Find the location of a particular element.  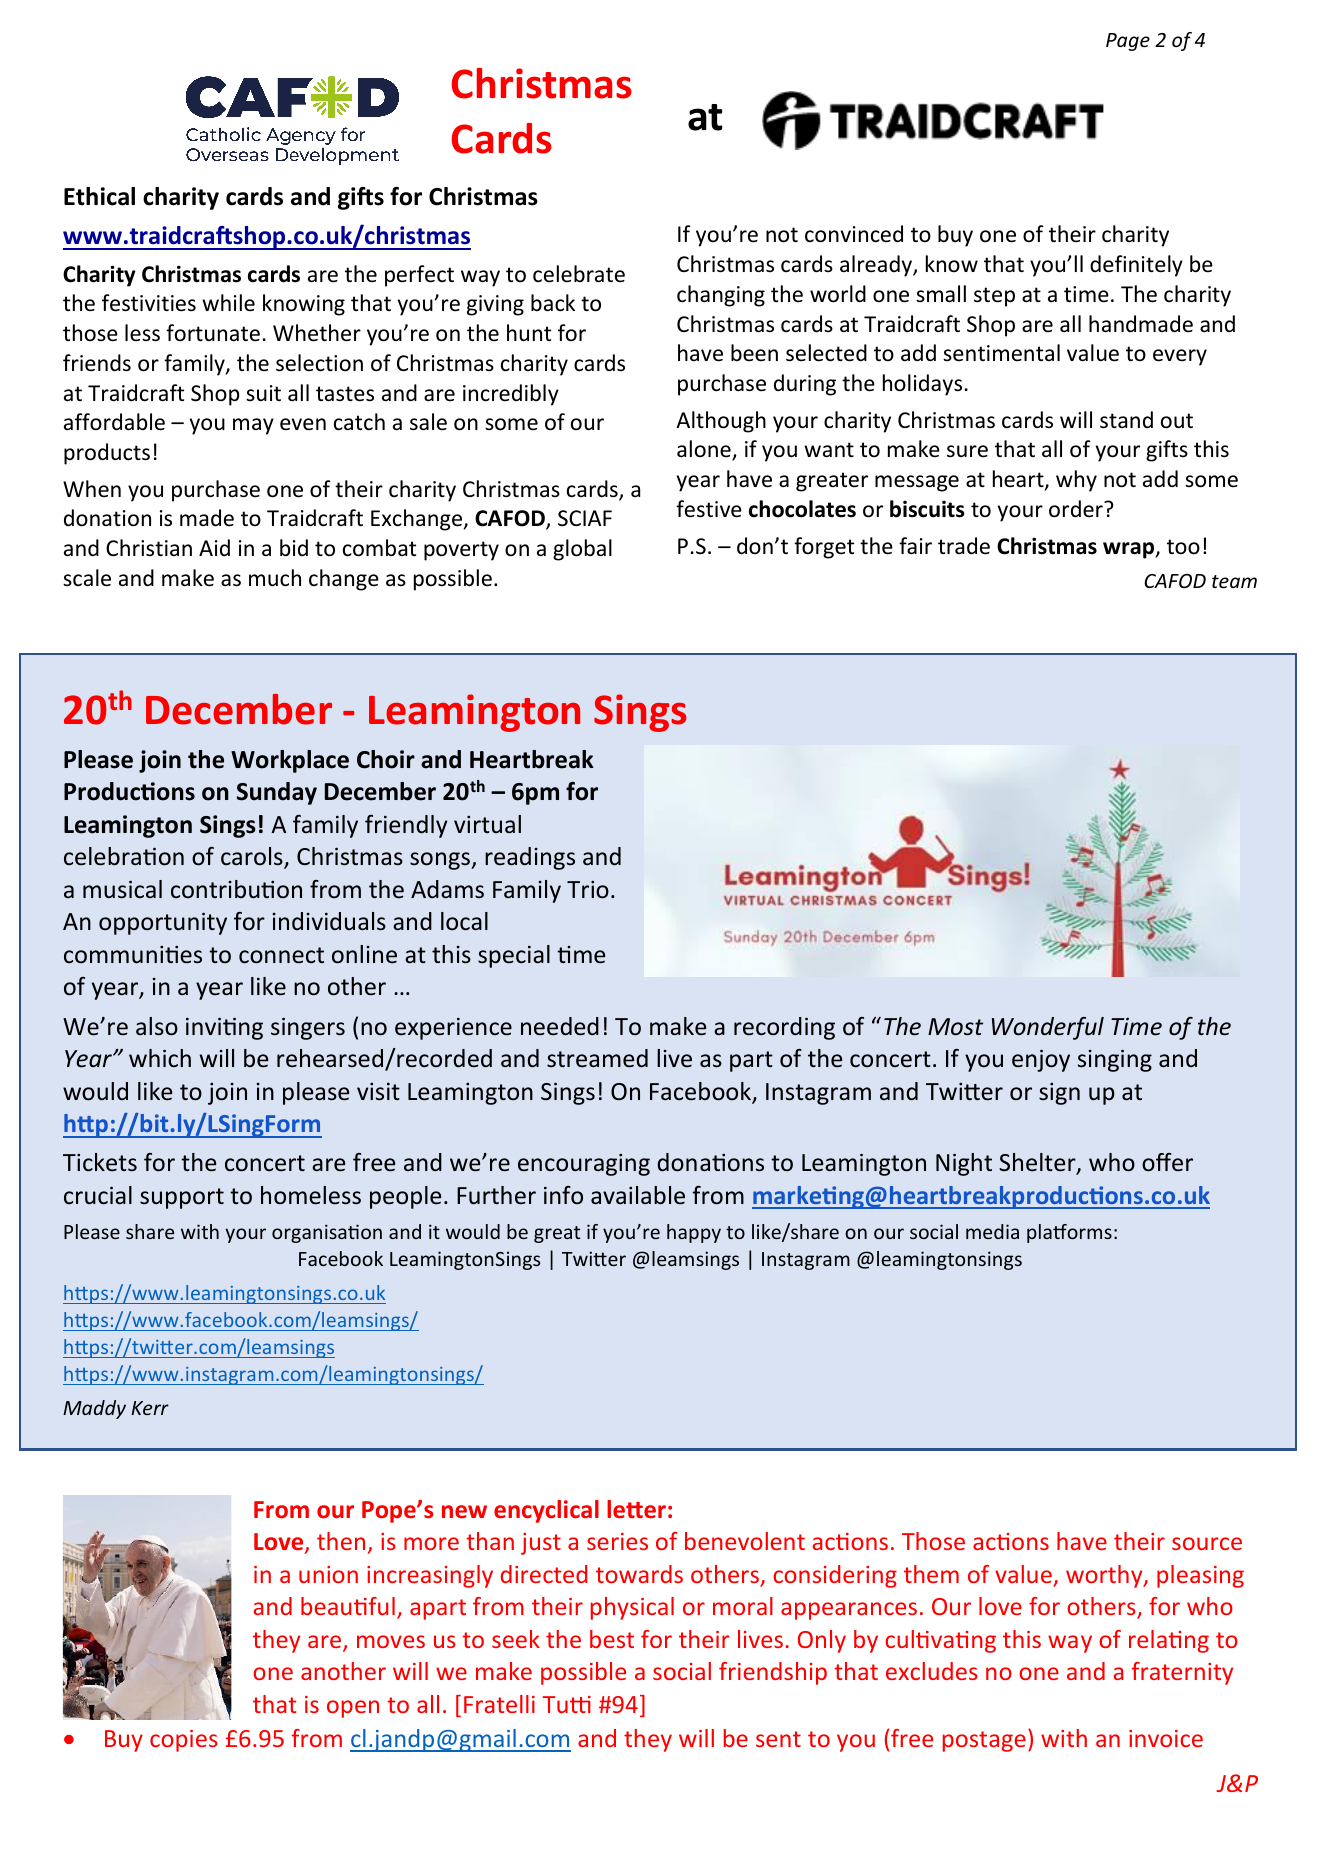

best is located at coordinates (612, 1639).
